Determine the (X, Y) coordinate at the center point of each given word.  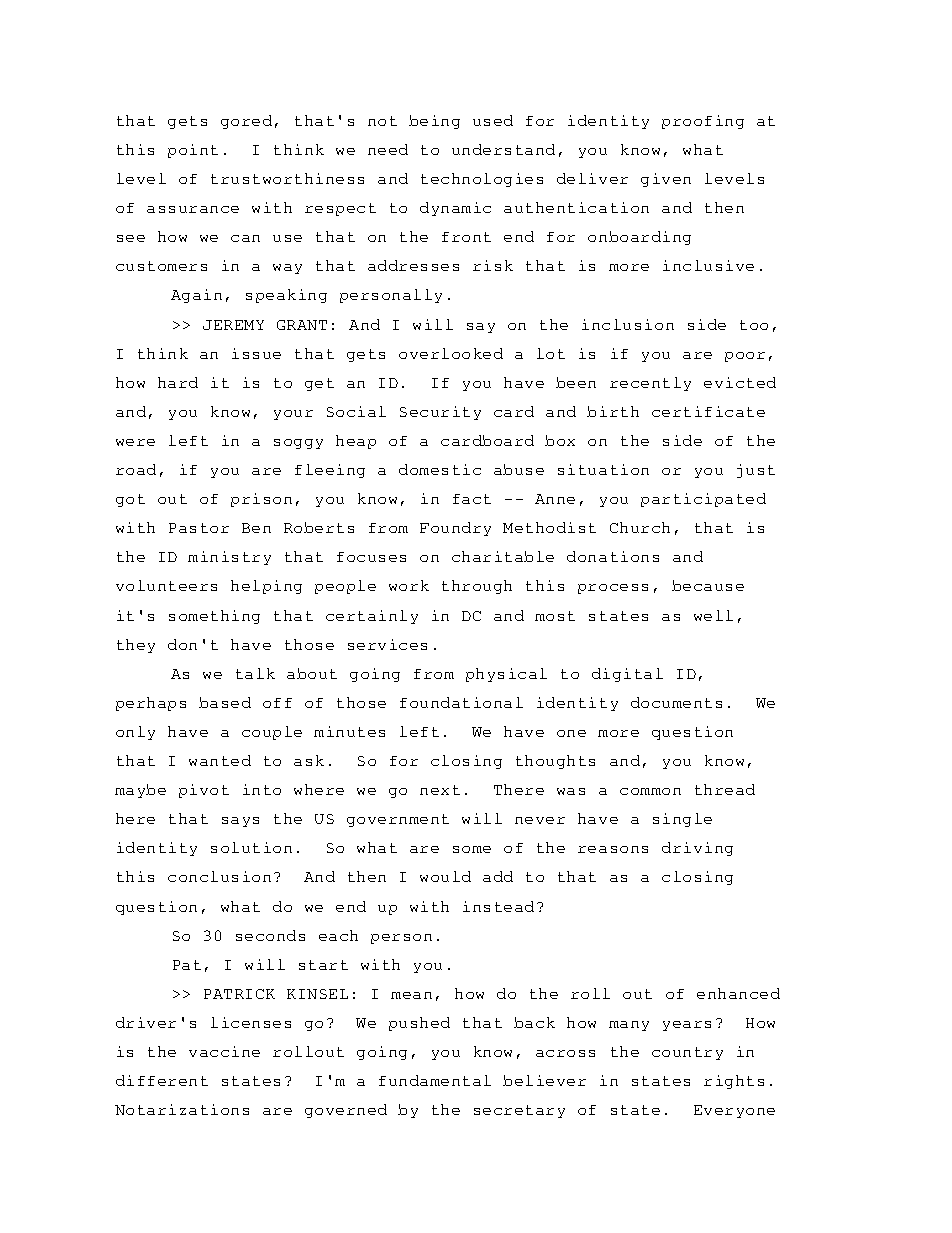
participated (703, 500)
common (650, 791)
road (136, 469)
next (440, 790)
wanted (220, 760)
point (193, 151)
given (666, 180)
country (687, 1053)
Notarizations (182, 1109)
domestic (440, 469)
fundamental (435, 1080)
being (434, 122)
